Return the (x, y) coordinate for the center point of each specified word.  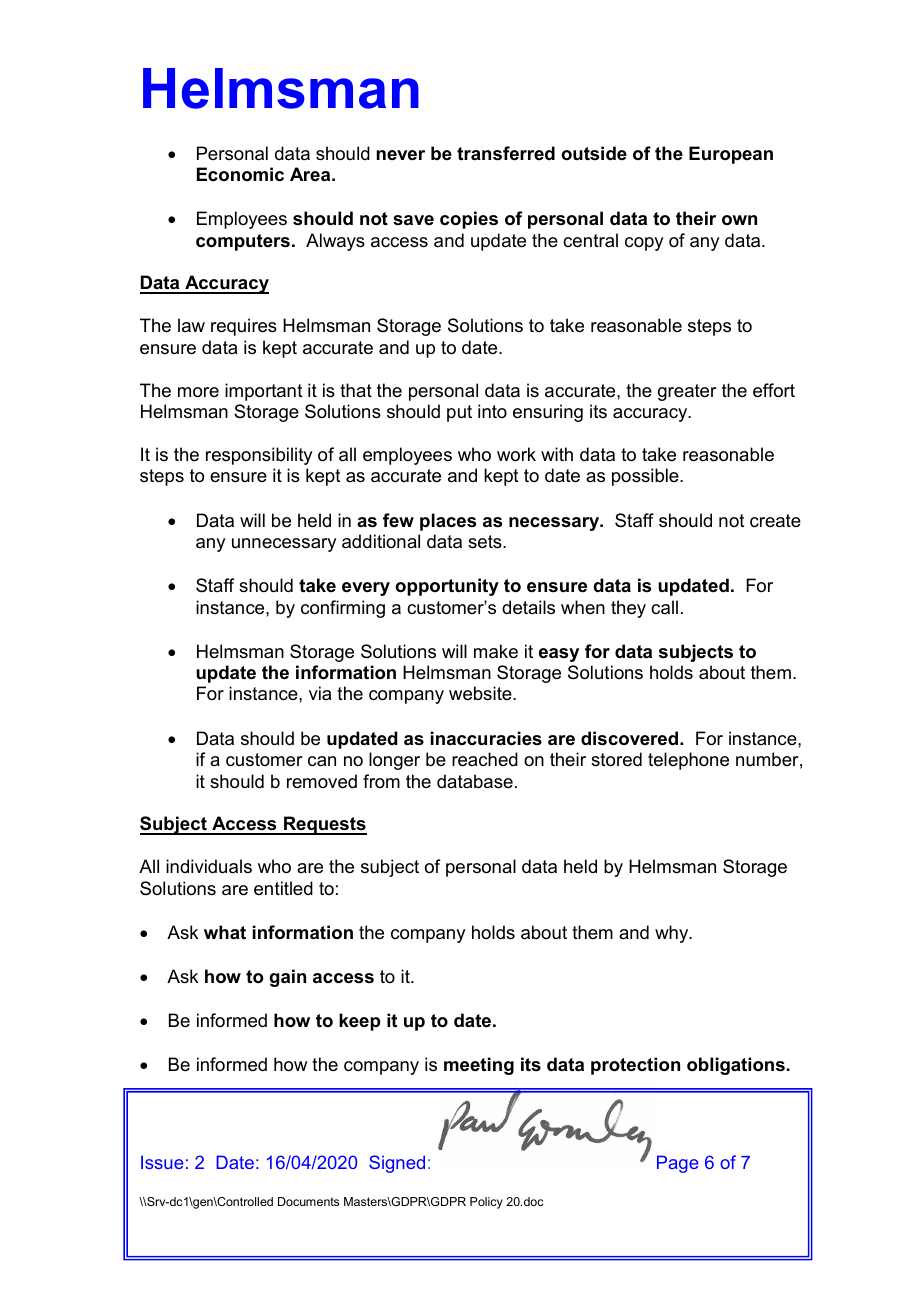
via (320, 693)
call (664, 607)
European (731, 155)
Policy (486, 1203)
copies (469, 220)
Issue (162, 1162)
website (481, 693)
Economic (240, 174)
